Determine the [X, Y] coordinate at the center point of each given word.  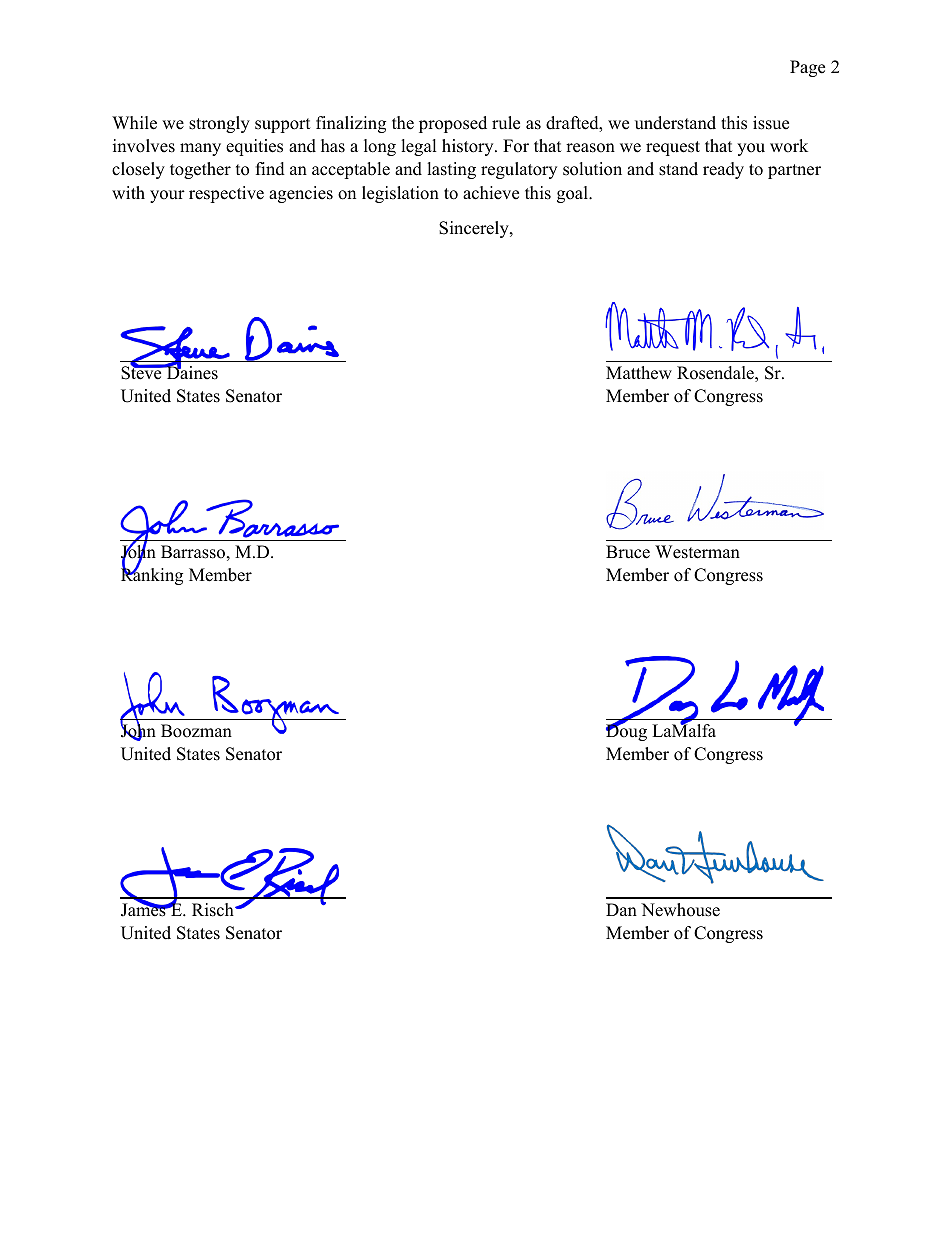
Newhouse [680, 910]
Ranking [152, 575]
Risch [214, 910]
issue [771, 123]
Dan [621, 909]
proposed [453, 124]
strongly [219, 124]
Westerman [697, 552]
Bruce [628, 552]
